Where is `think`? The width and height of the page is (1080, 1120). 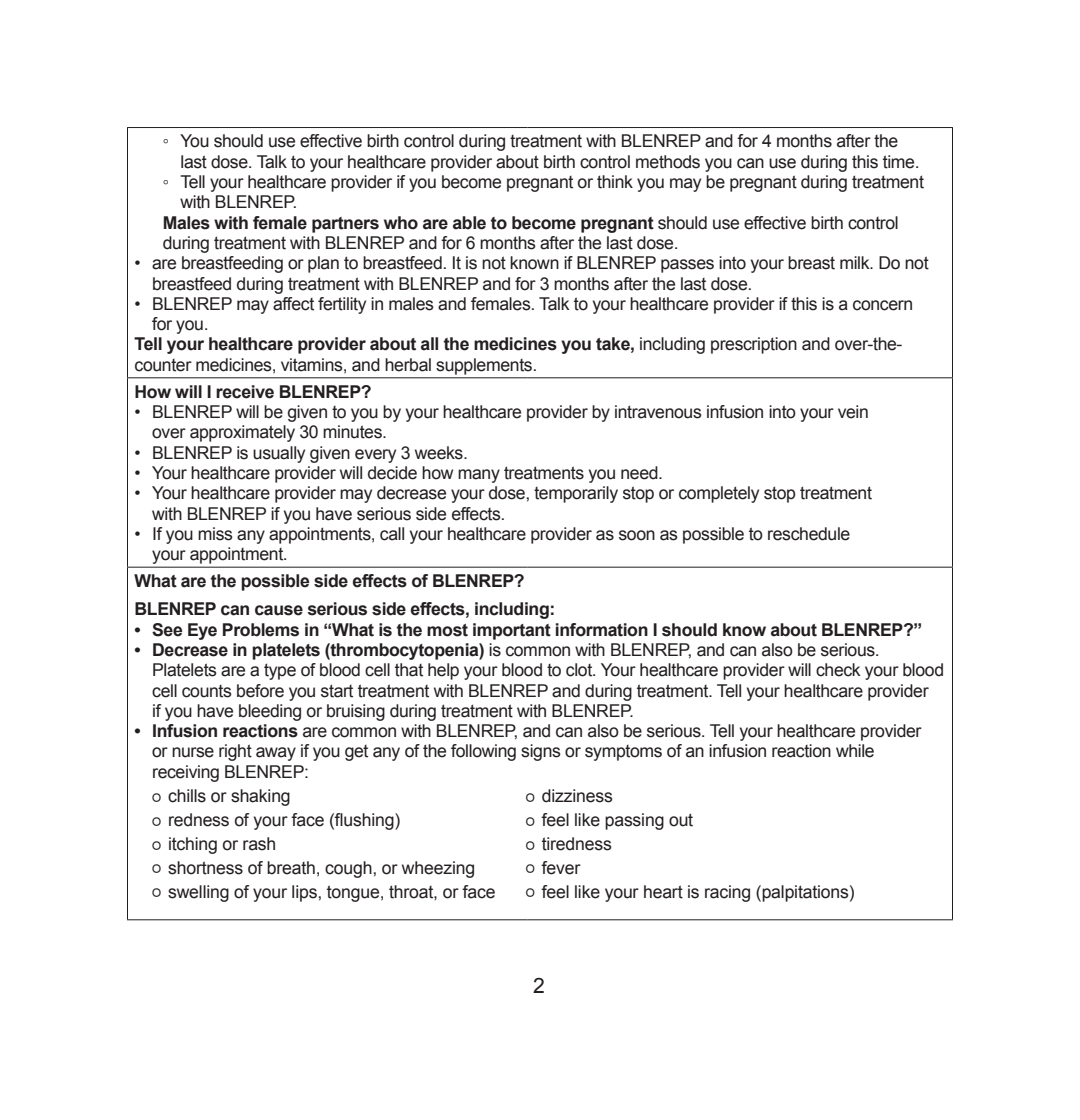
think is located at coordinates (615, 182).
